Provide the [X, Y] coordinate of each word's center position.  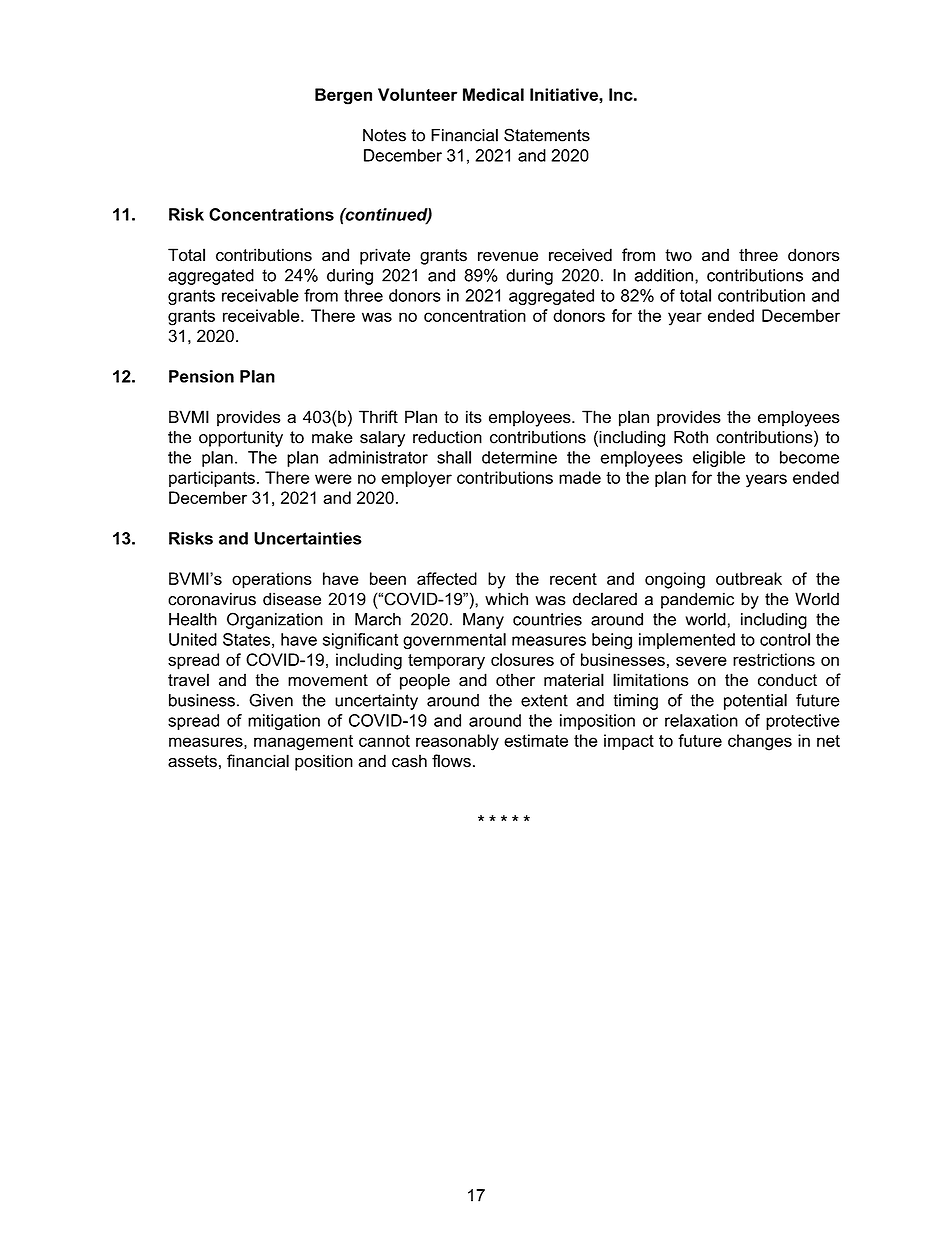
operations [272, 580]
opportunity [241, 439]
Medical [493, 94]
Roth [691, 437]
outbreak [749, 578]
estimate [536, 740]
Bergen [343, 96]
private [385, 256]
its [474, 417]
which [506, 599]
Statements [547, 135]
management [303, 743]
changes [760, 742]
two [678, 255]
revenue [508, 257]
